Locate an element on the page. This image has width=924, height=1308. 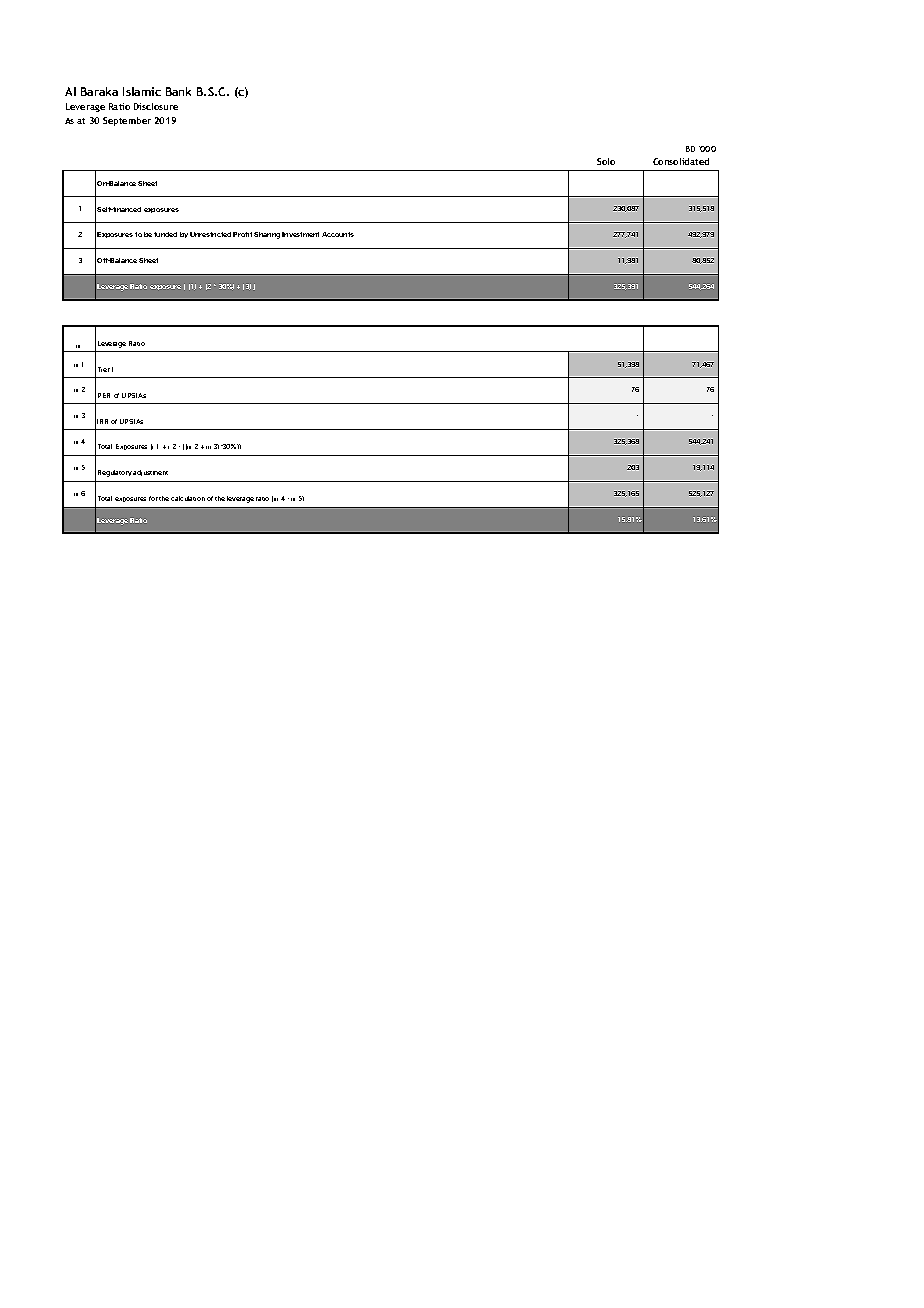
Bank is located at coordinates (178, 91).
